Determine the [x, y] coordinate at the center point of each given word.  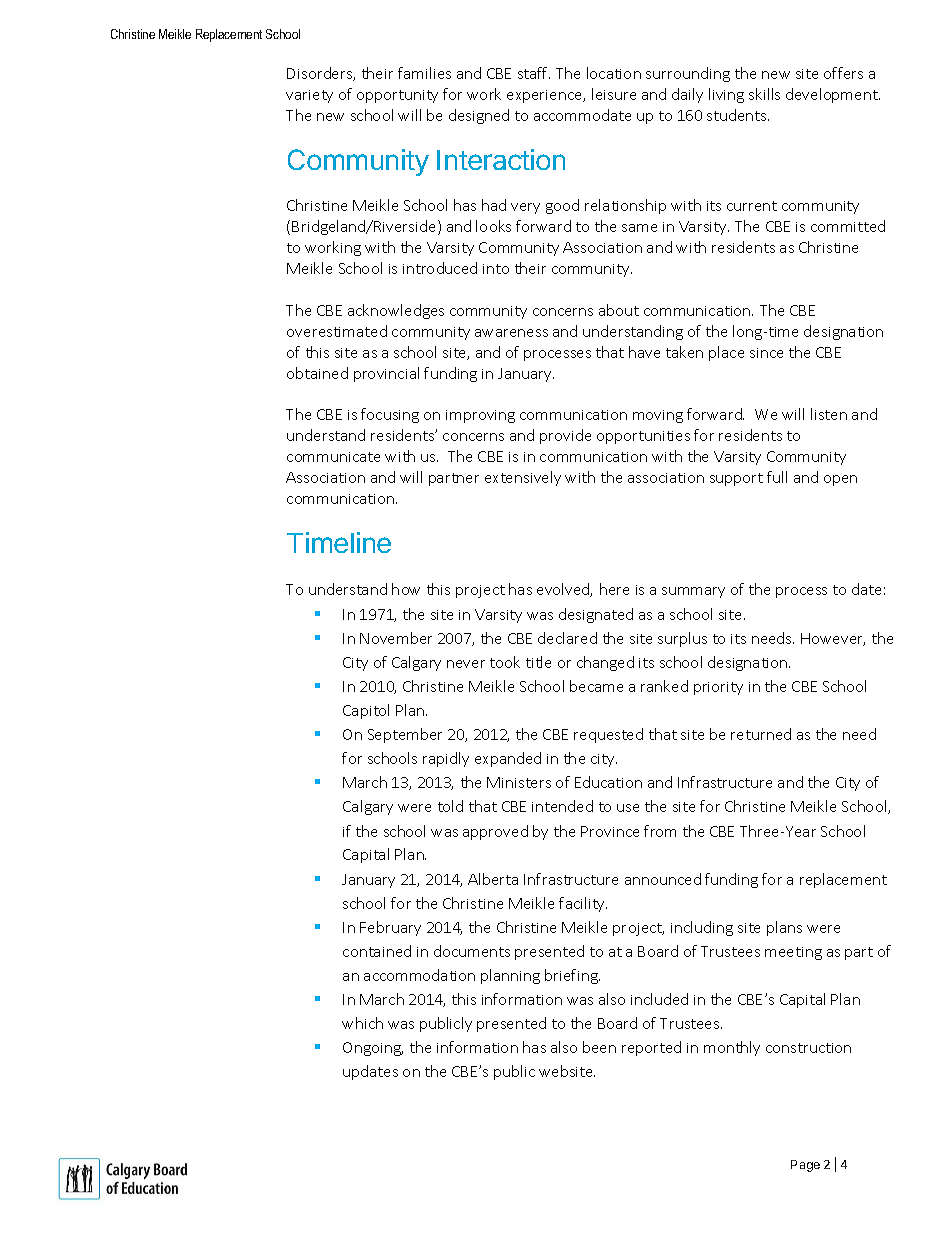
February [390, 928]
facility [583, 904]
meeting [793, 953]
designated [596, 615]
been [599, 1047]
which [362, 1023]
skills [764, 94]
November [396, 638]
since [766, 353]
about [619, 310]
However [833, 639]
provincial [386, 374]
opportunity [397, 96]
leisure [614, 94]
